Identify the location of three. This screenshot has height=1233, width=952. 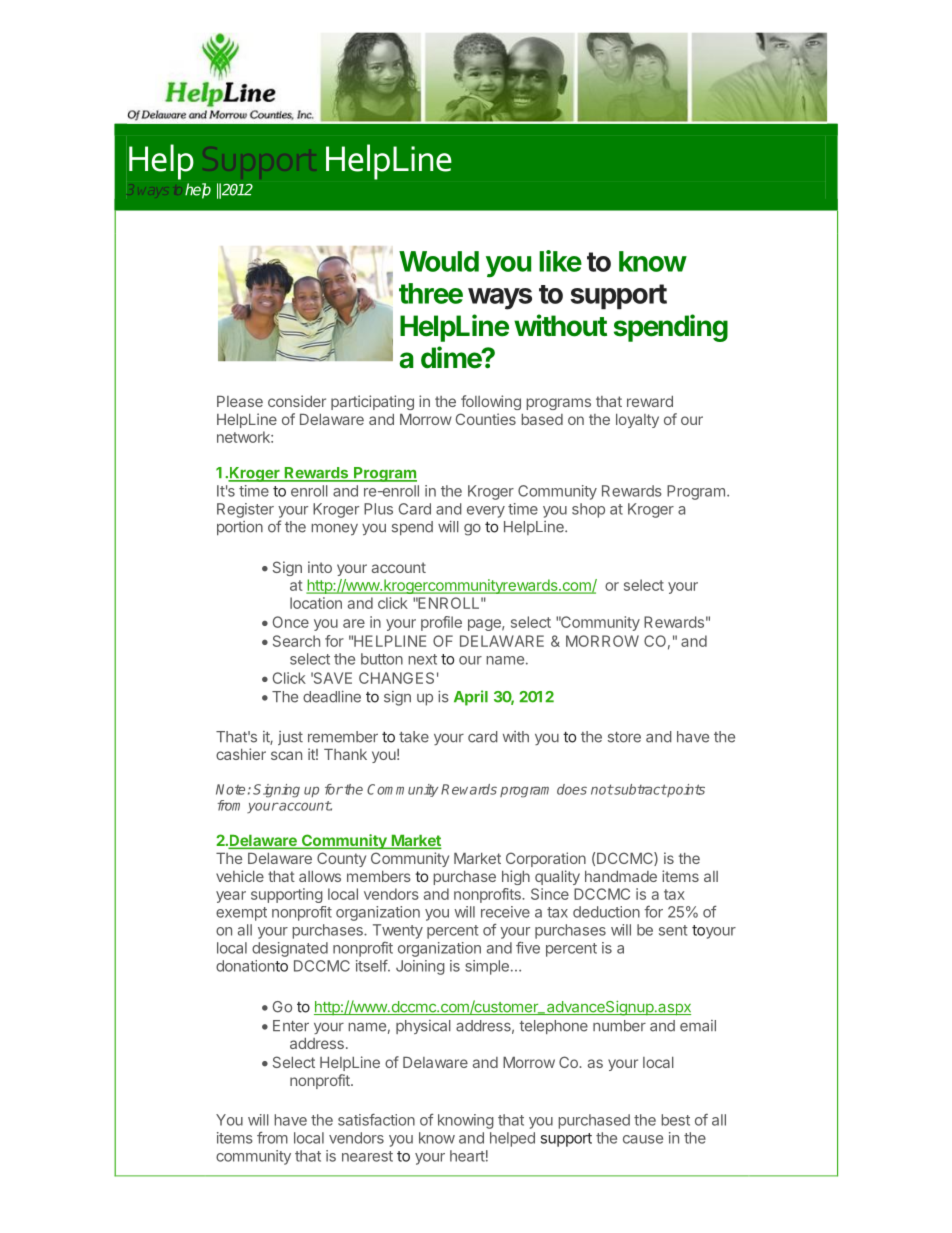
(431, 293).
